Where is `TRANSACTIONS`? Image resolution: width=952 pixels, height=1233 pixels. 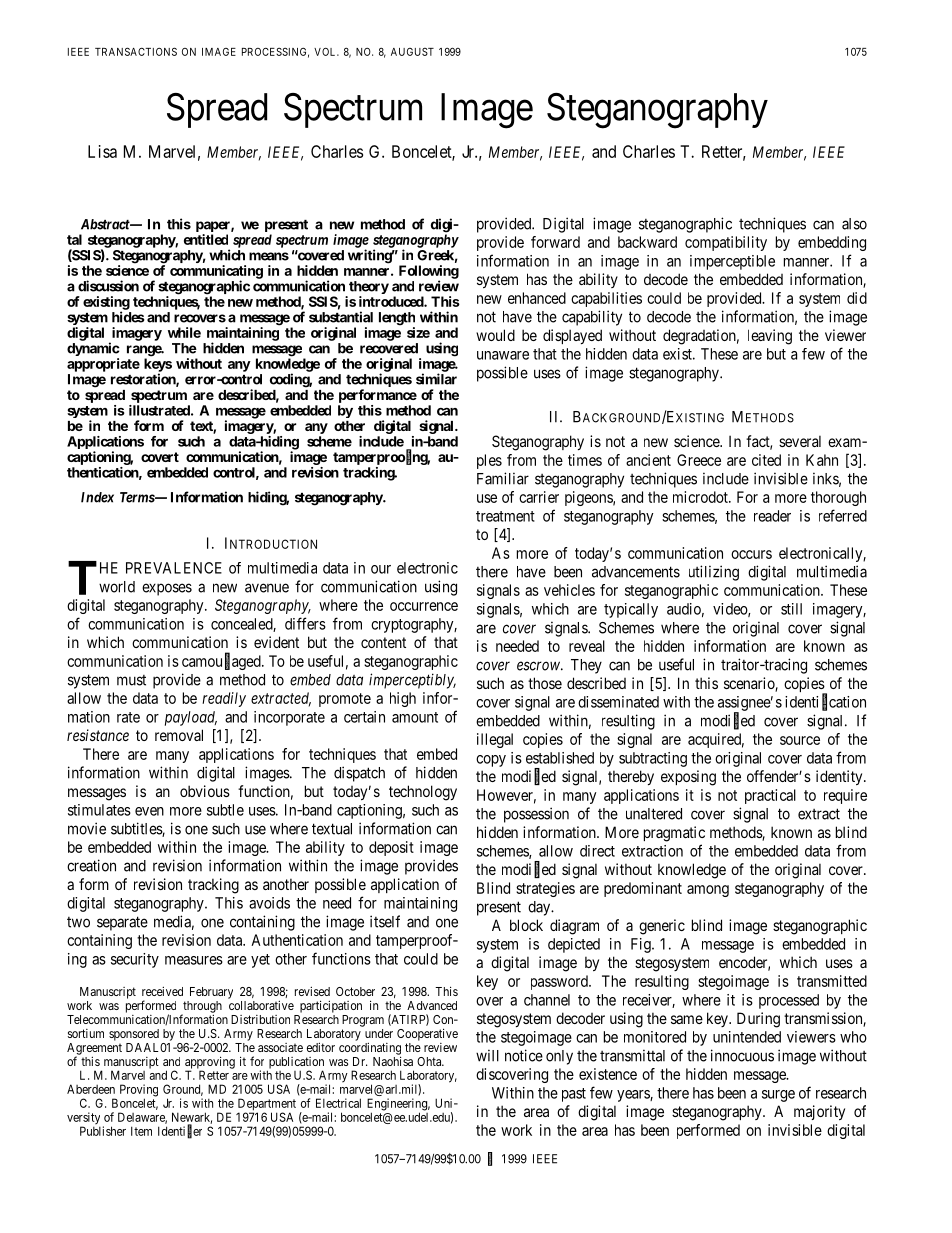
TRANSACTIONS is located at coordinates (136, 51).
